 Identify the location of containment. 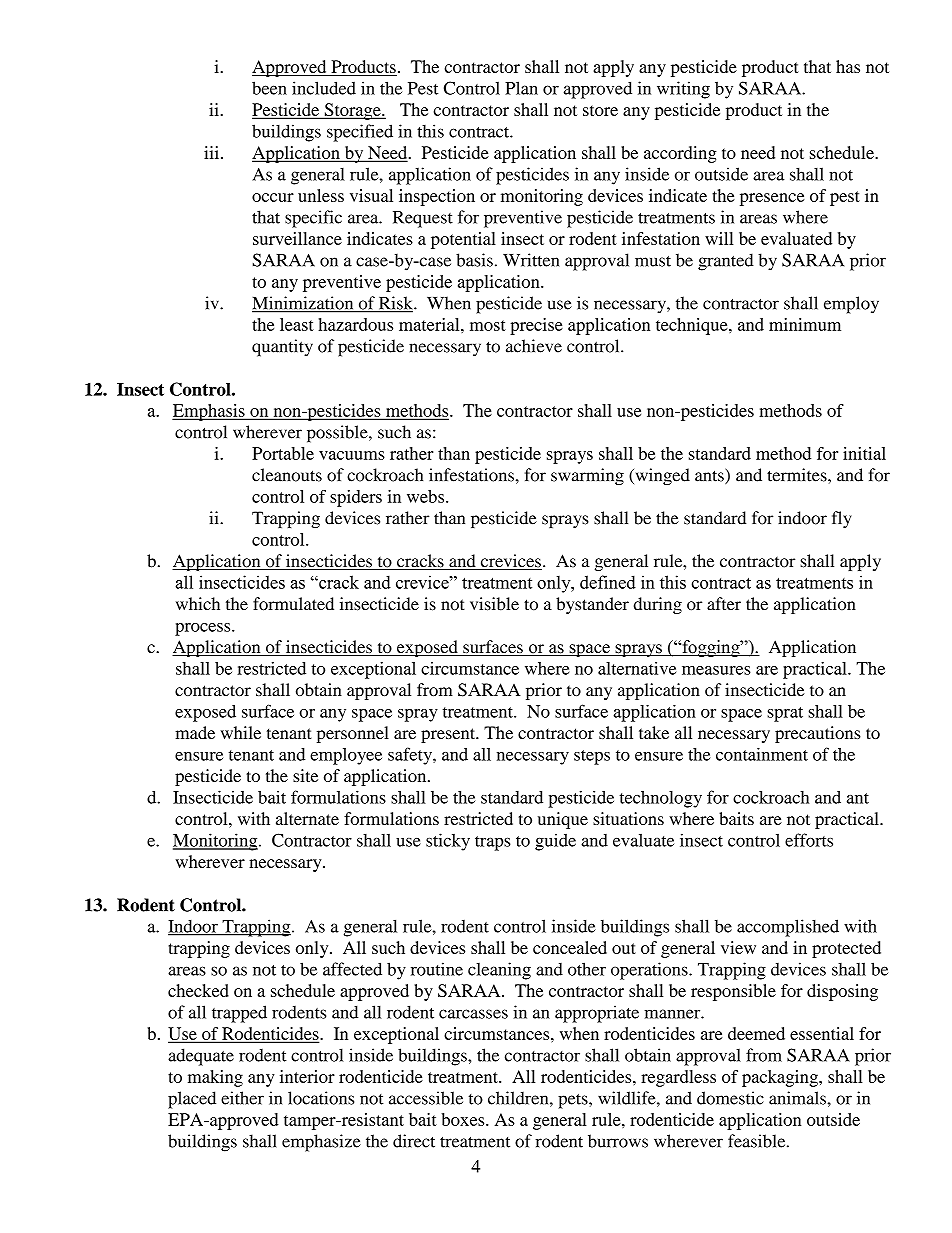
(762, 754).
